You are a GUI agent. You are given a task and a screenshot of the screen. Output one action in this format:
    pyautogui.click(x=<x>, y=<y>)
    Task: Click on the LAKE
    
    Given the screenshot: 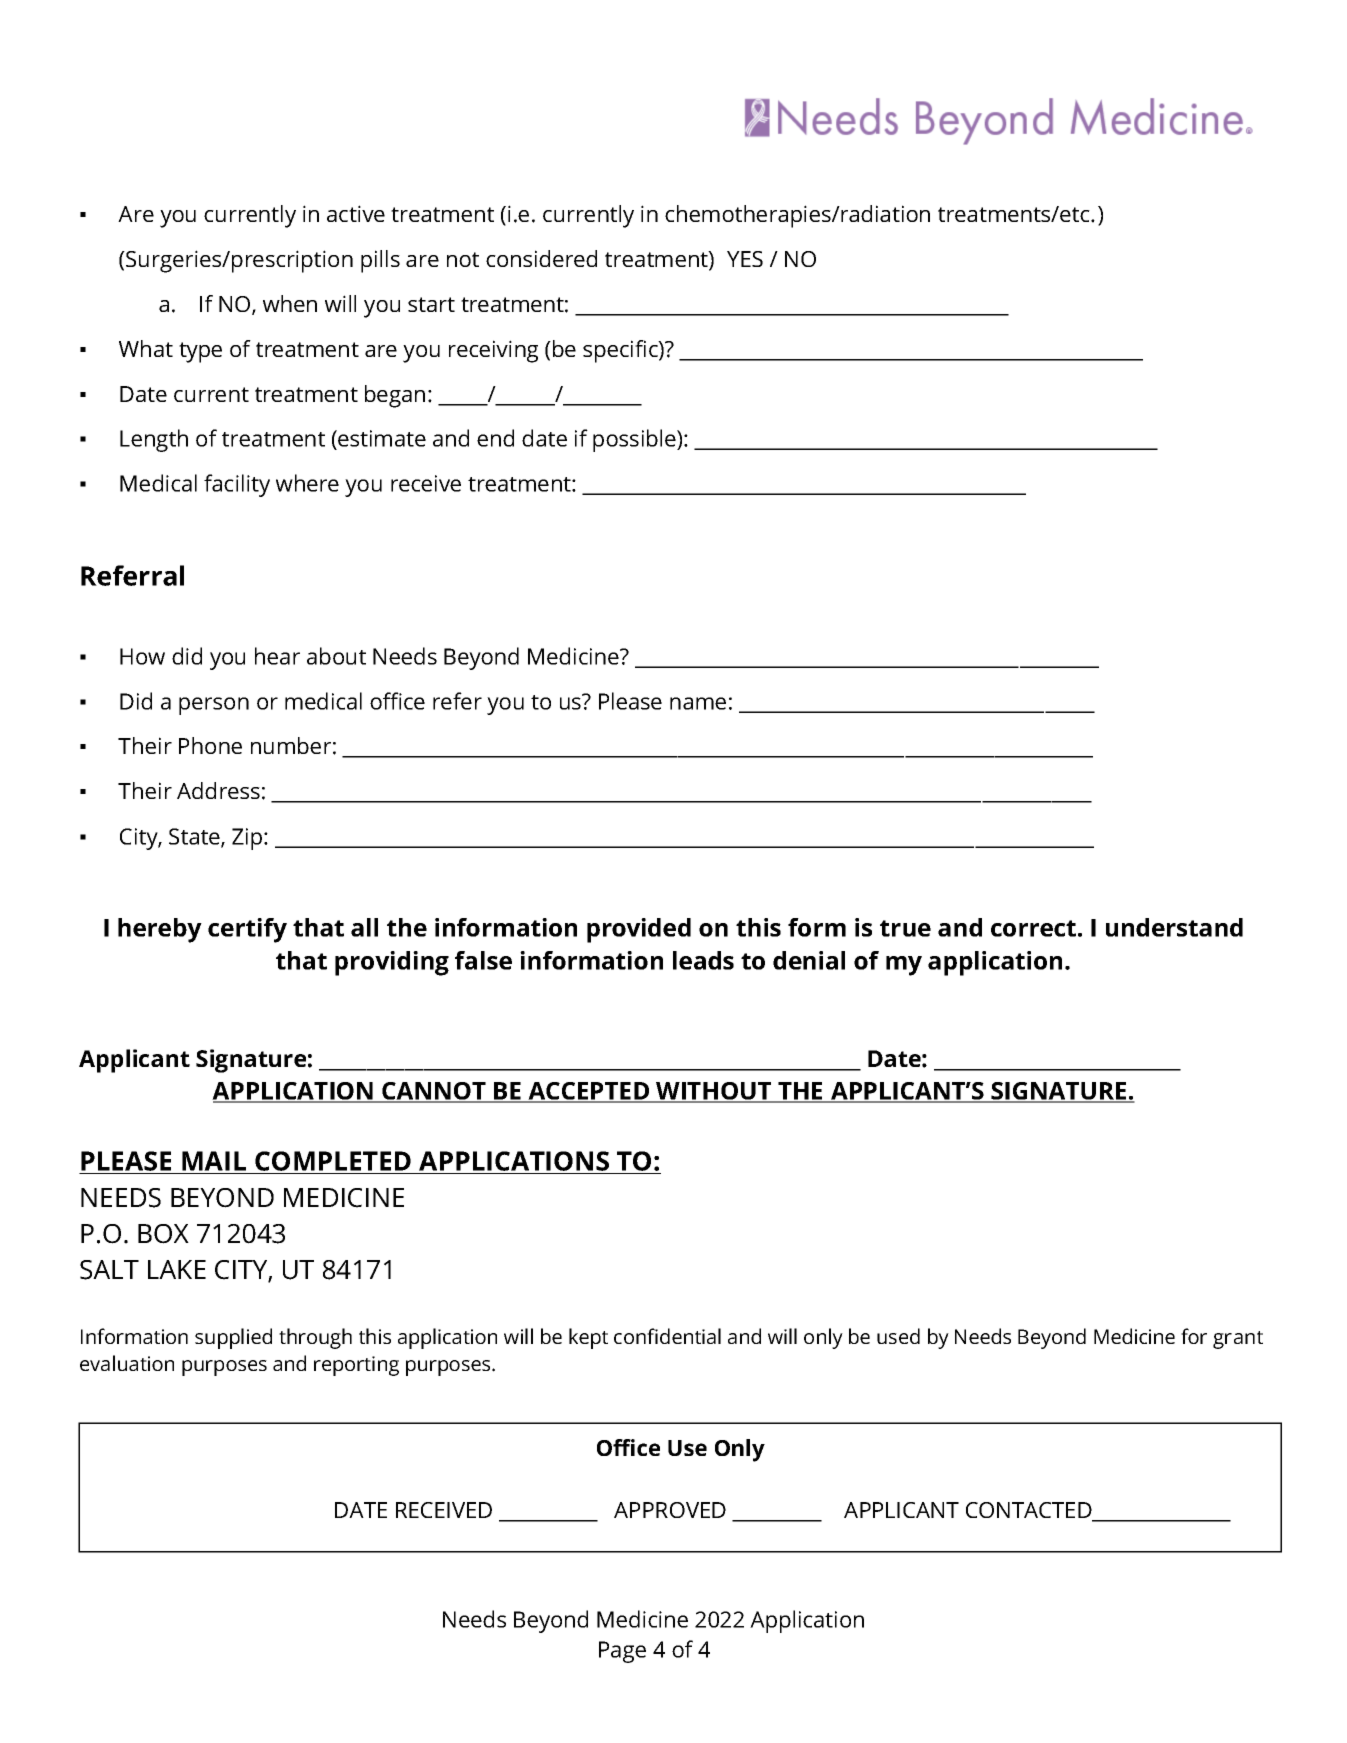 What is the action you would take?
    pyautogui.click(x=177, y=1269)
